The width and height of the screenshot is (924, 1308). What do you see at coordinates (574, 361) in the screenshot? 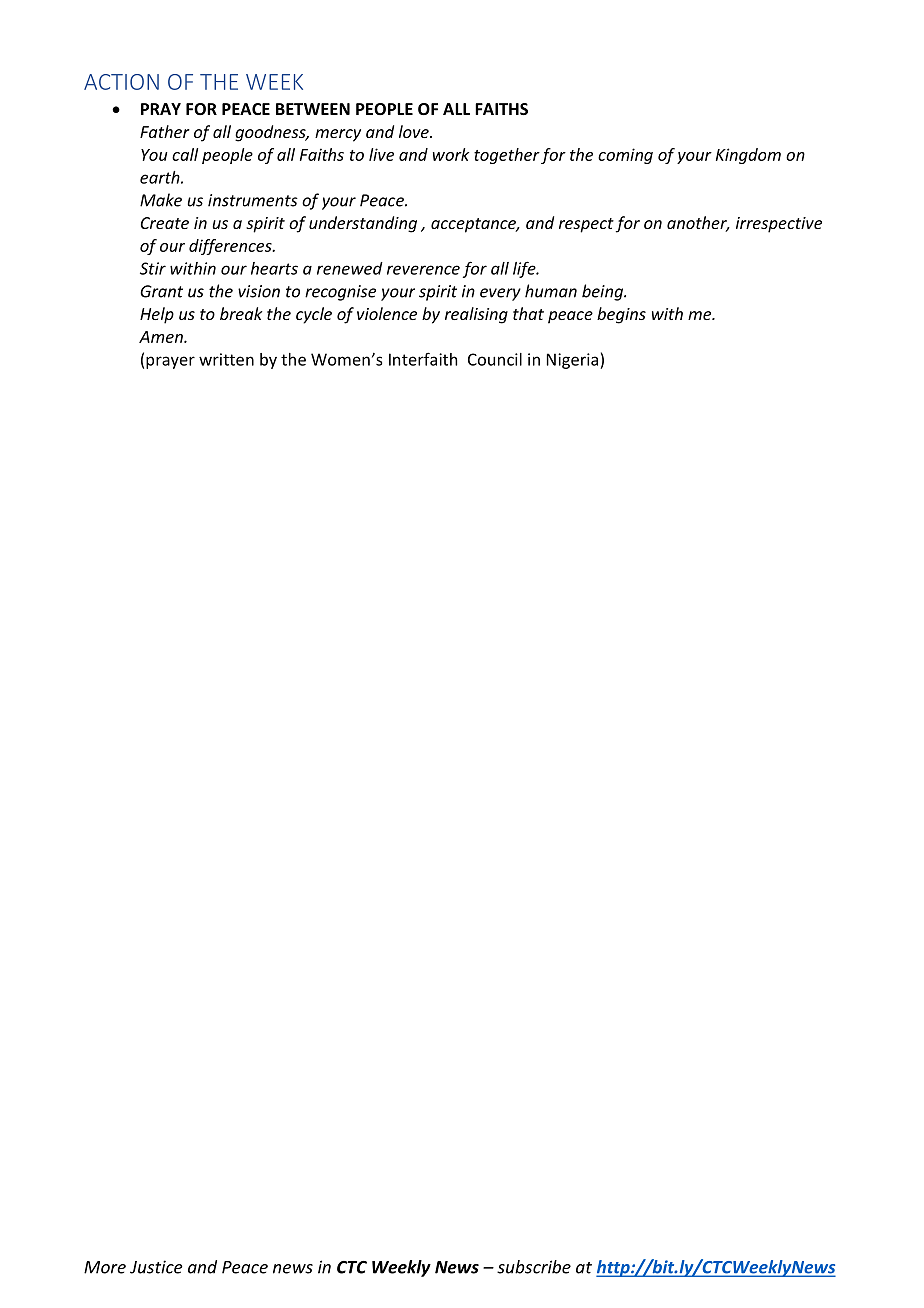
I see `Nigeria` at bounding box center [574, 361].
